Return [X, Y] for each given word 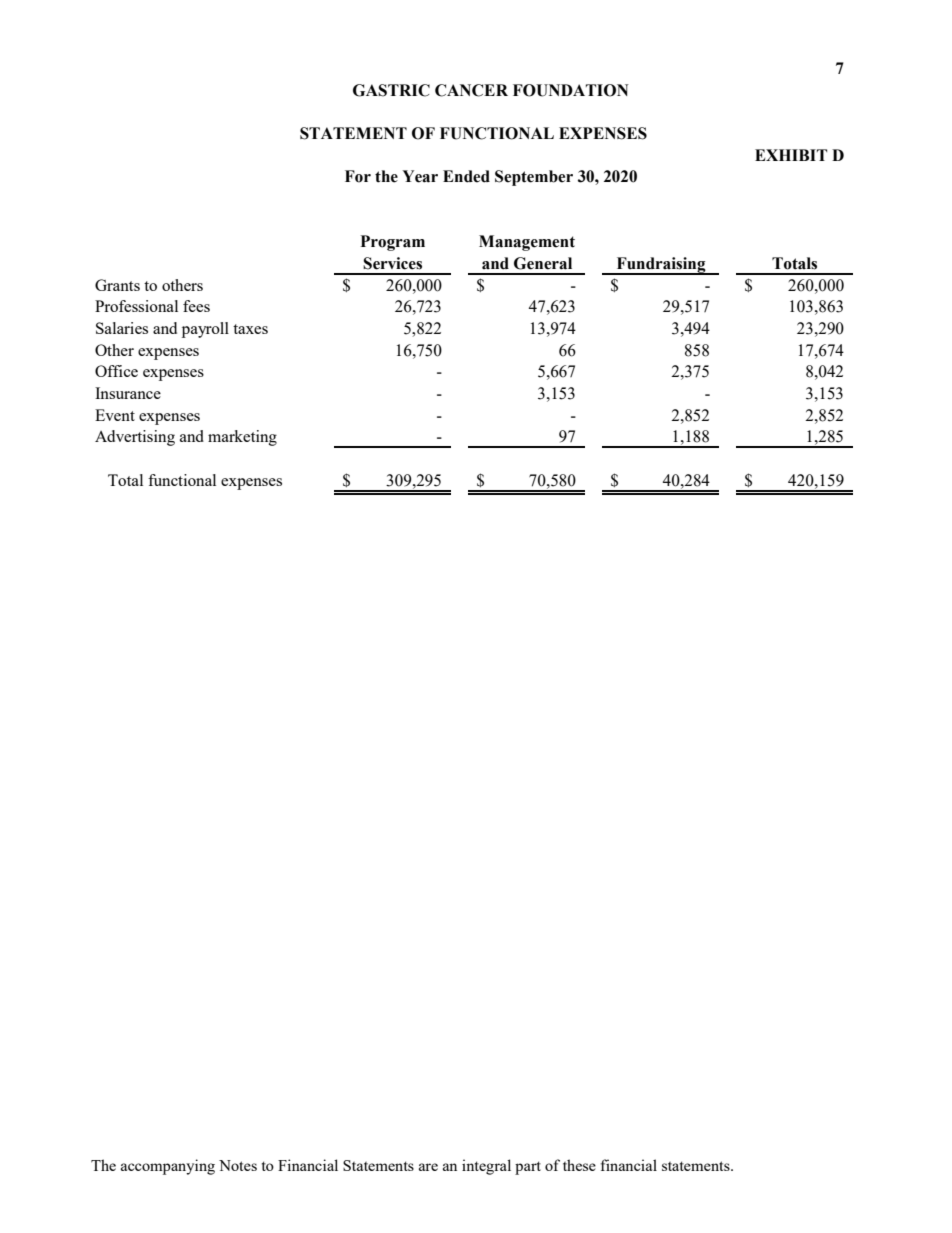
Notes [238, 1165]
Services [392, 263]
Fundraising [661, 266]
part [528, 1168]
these [579, 1165]
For [358, 176]
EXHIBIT [791, 155]
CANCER [471, 90]
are [428, 1167]
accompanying [168, 1167]
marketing [242, 438]
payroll [205, 330]
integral [486, 1167]
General [543, 263]
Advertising [135, 438]
